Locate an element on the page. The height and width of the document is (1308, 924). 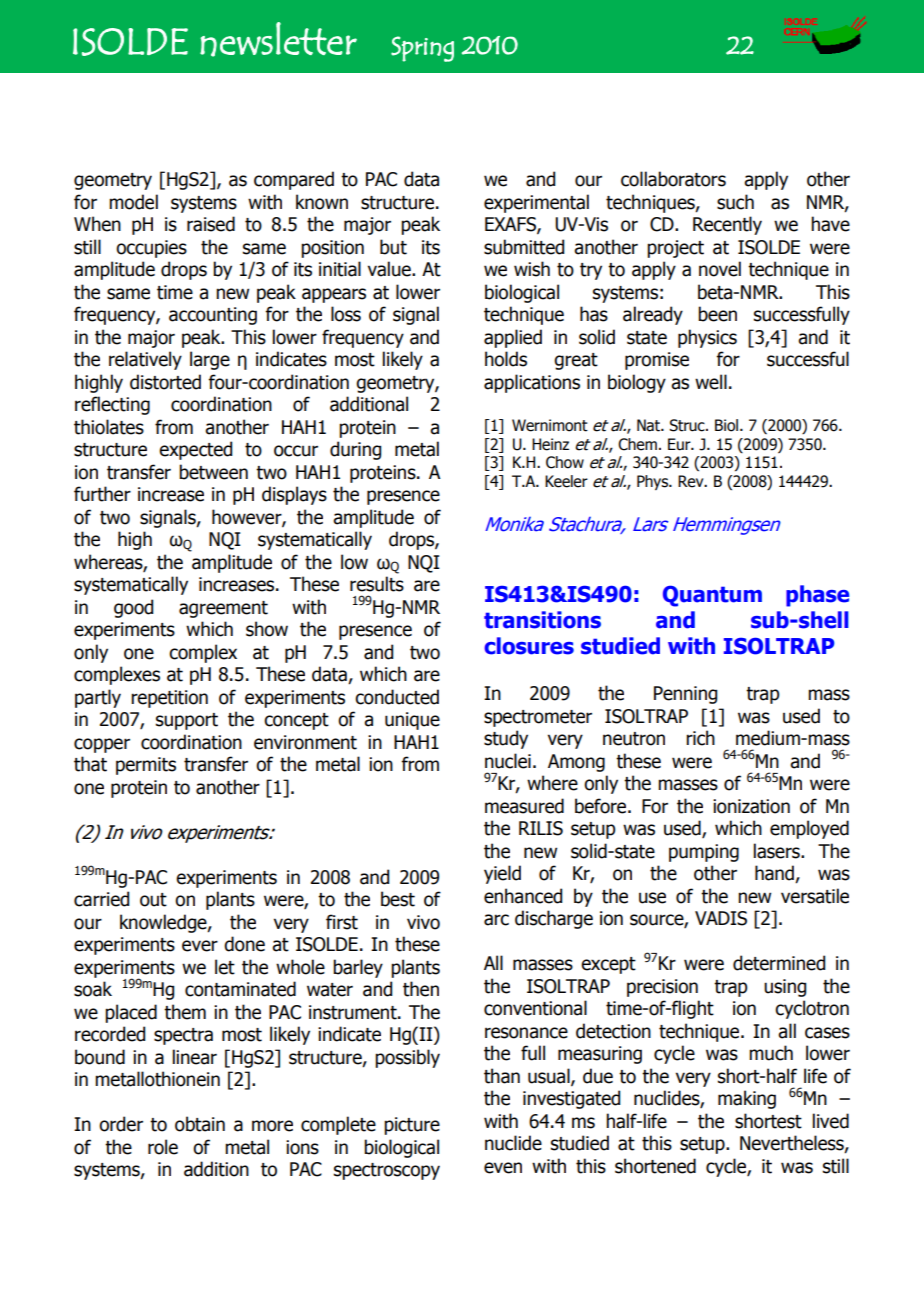
been is located at coordinates (717, 314).
